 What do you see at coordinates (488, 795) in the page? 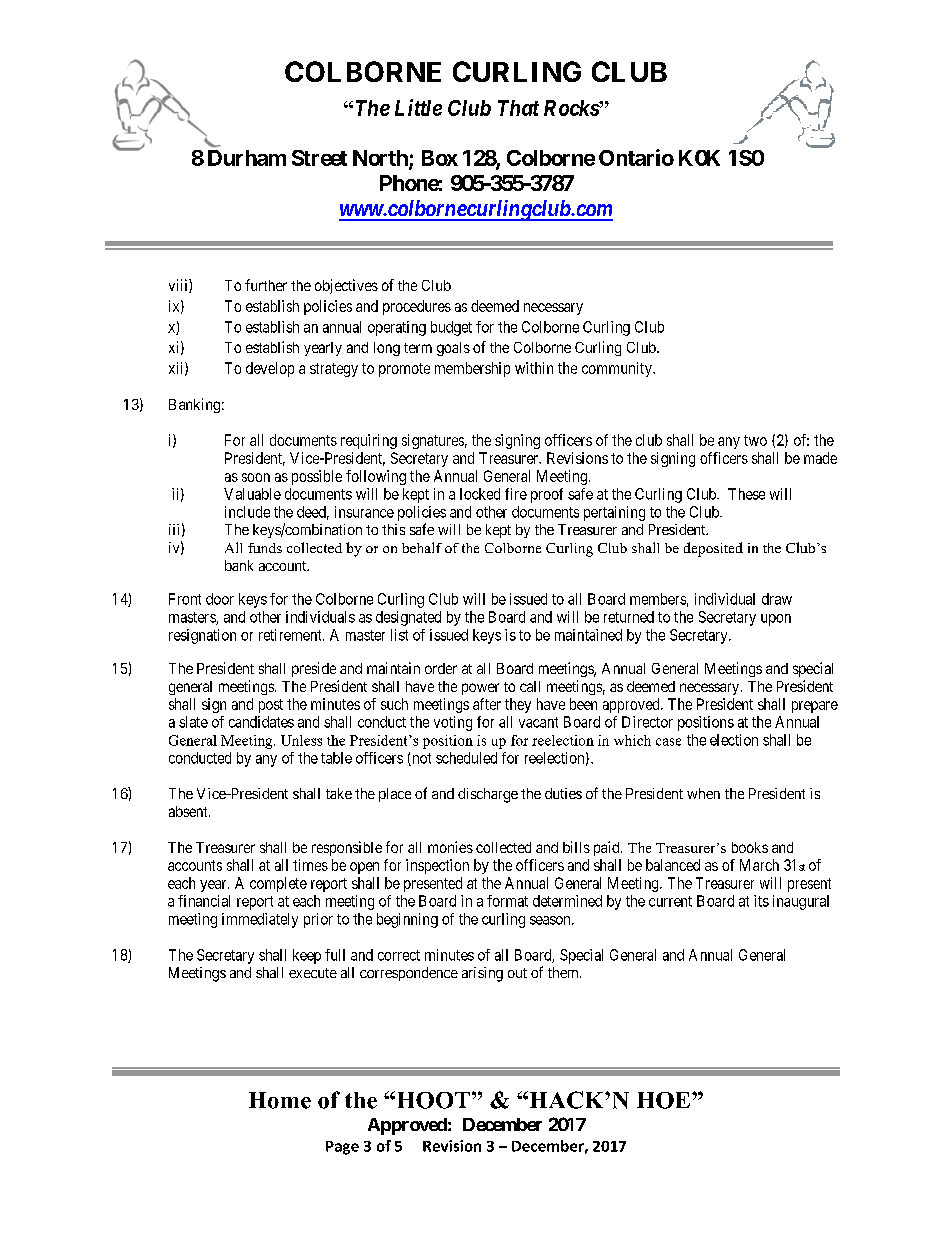
I see `discharge` at bounding box center [488, 795].
